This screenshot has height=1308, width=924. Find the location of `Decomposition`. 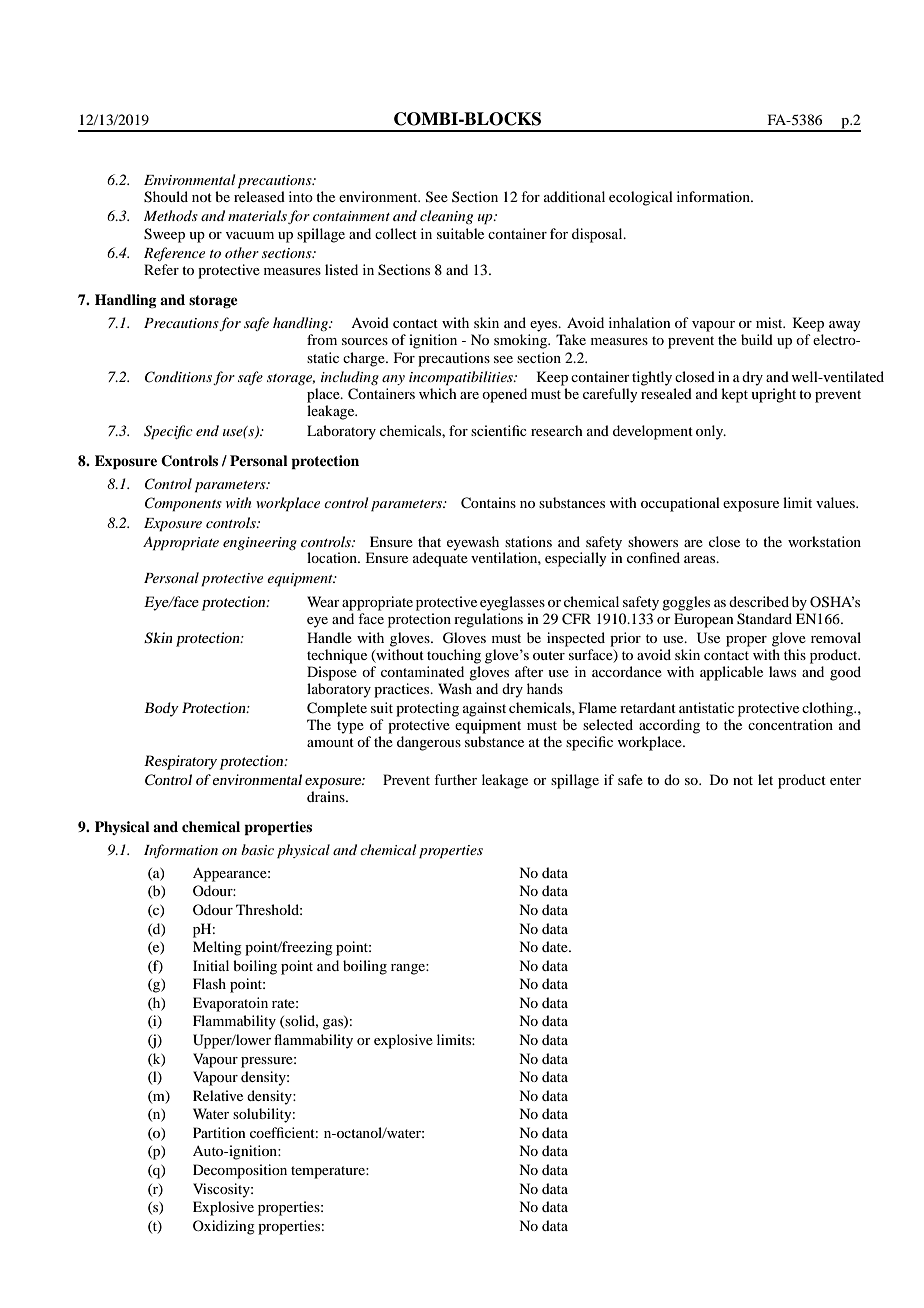

Decomposition is located at coordinates (240, 1171).
